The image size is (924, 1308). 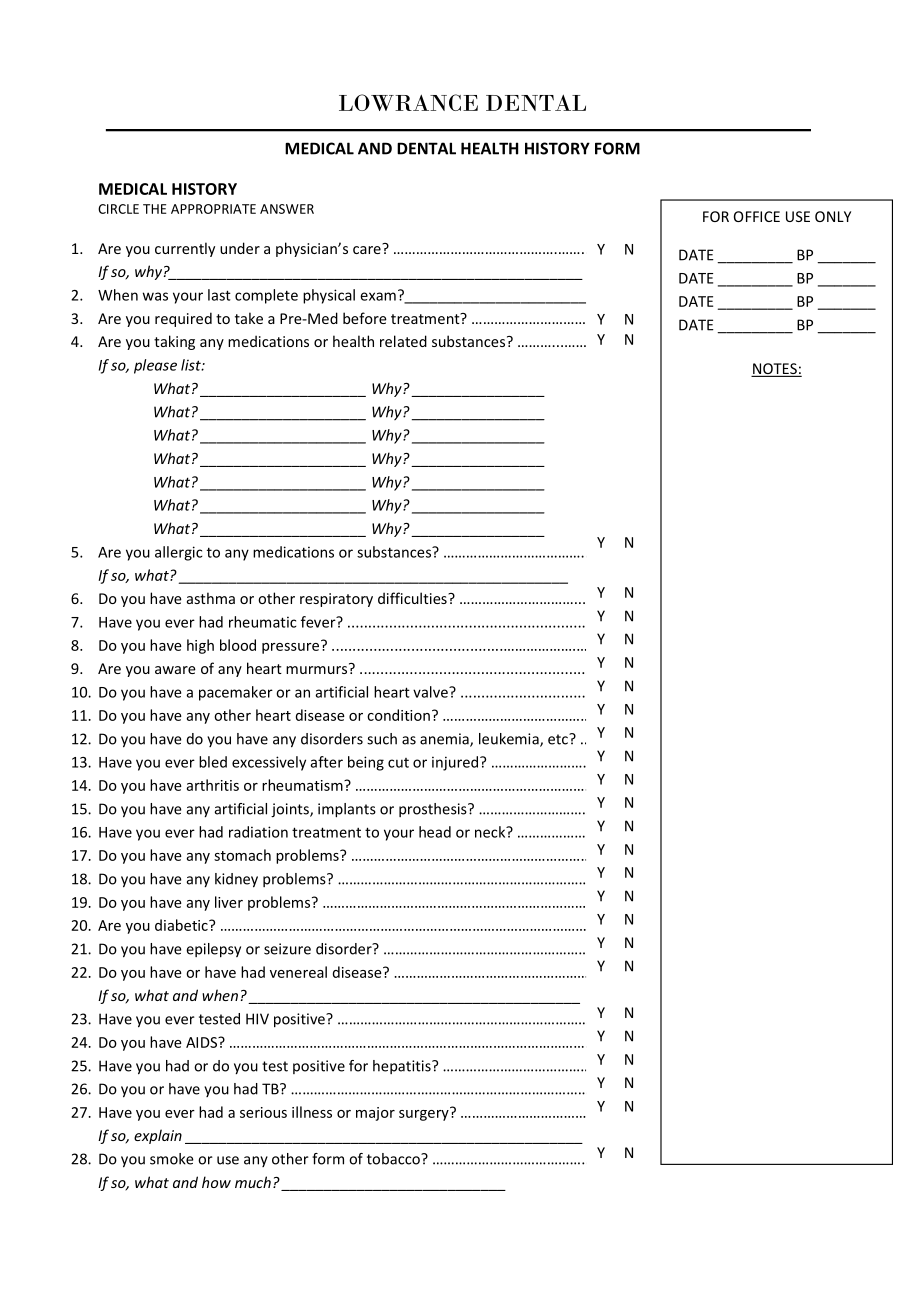 What do you see at coordinates (456, 763) in the screenshot?
I see `injured` at bounding box center [456, 763].
